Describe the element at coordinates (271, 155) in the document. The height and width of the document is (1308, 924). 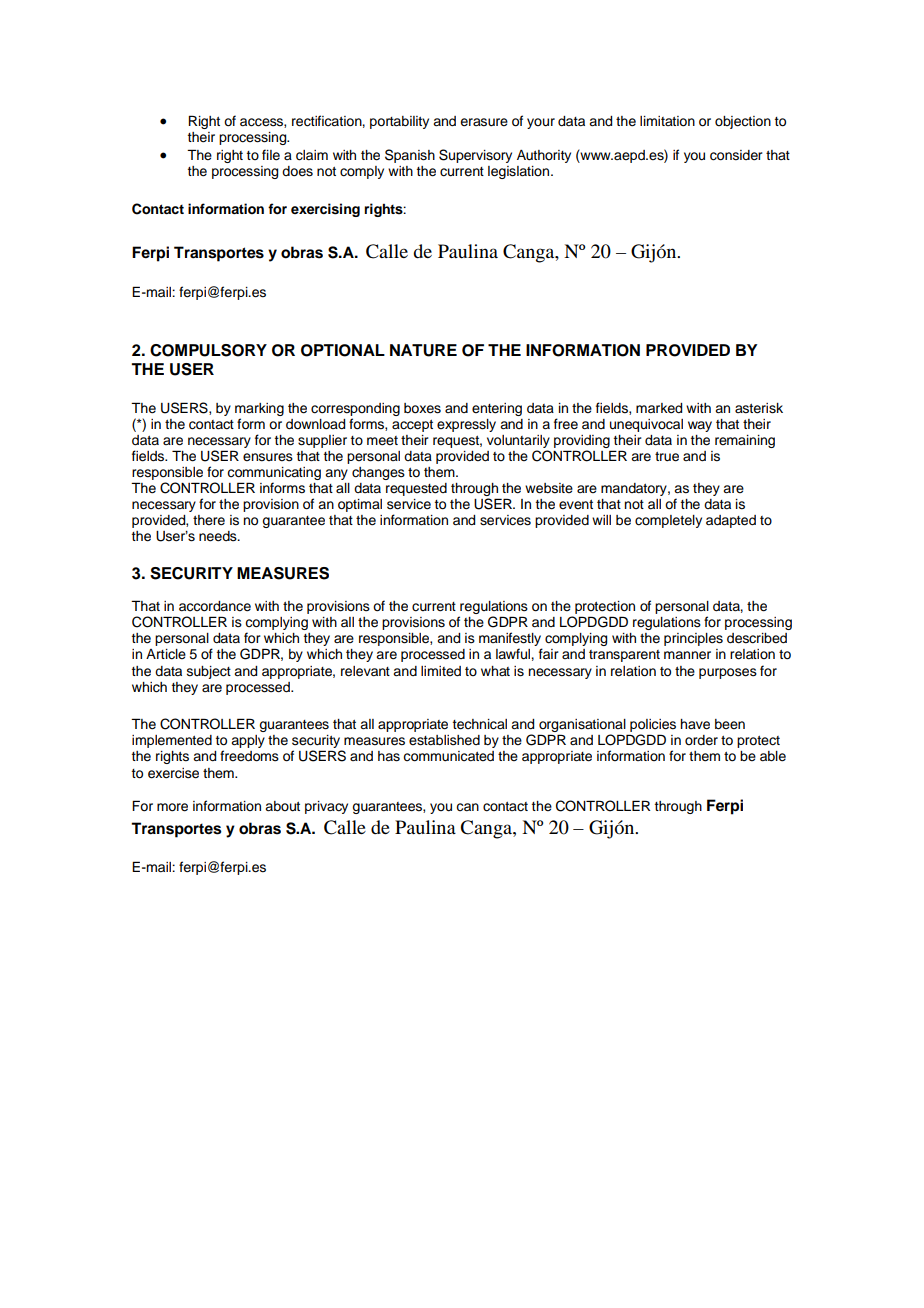
I see `file` at that location.
